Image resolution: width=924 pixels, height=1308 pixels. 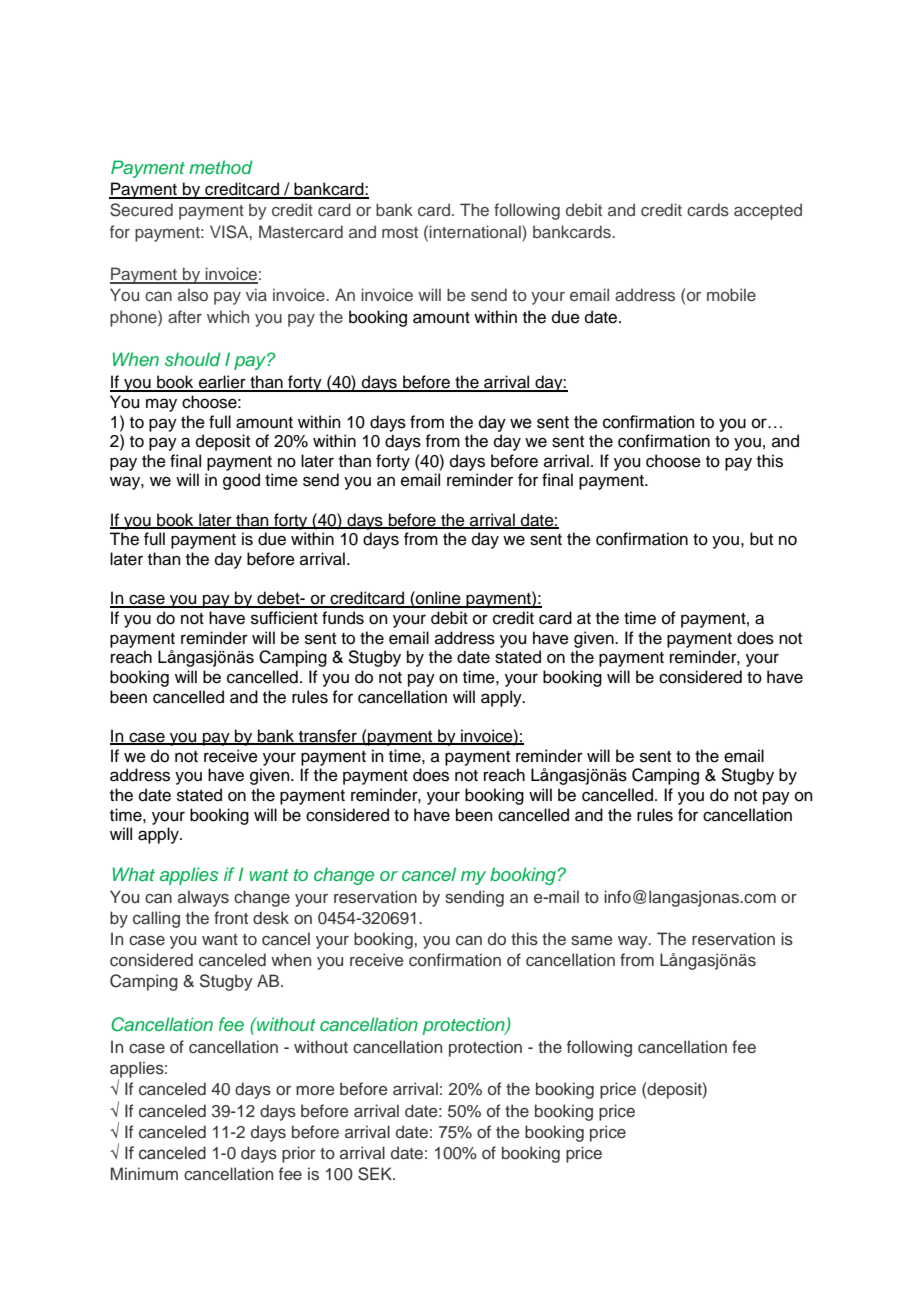 I want to click on international, so click(x=476, y=231).
